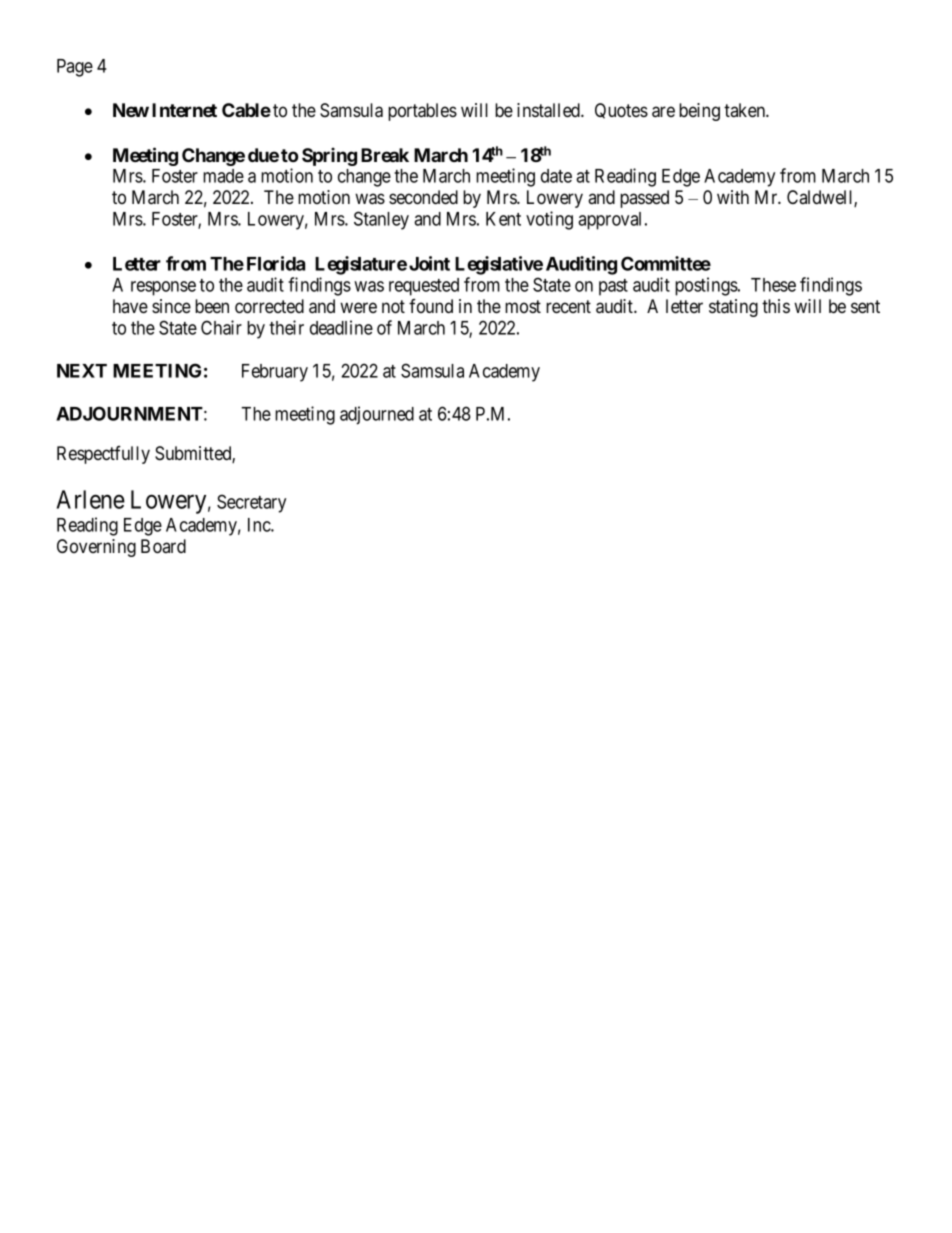 The height and width of the screenshot is (1233, 952). I want to click on being, so click(699, 112).
